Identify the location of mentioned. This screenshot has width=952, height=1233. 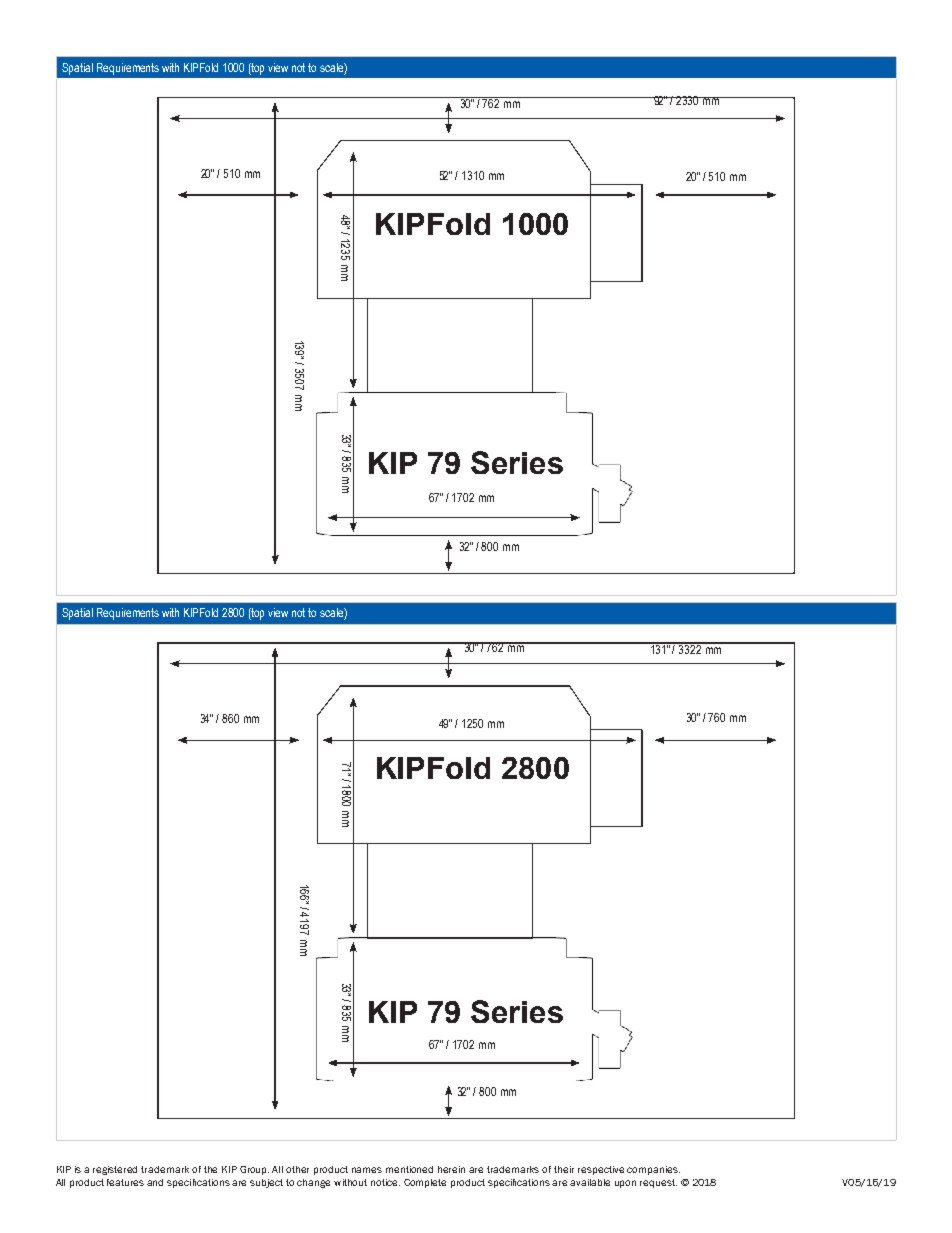
(409, 1169).
